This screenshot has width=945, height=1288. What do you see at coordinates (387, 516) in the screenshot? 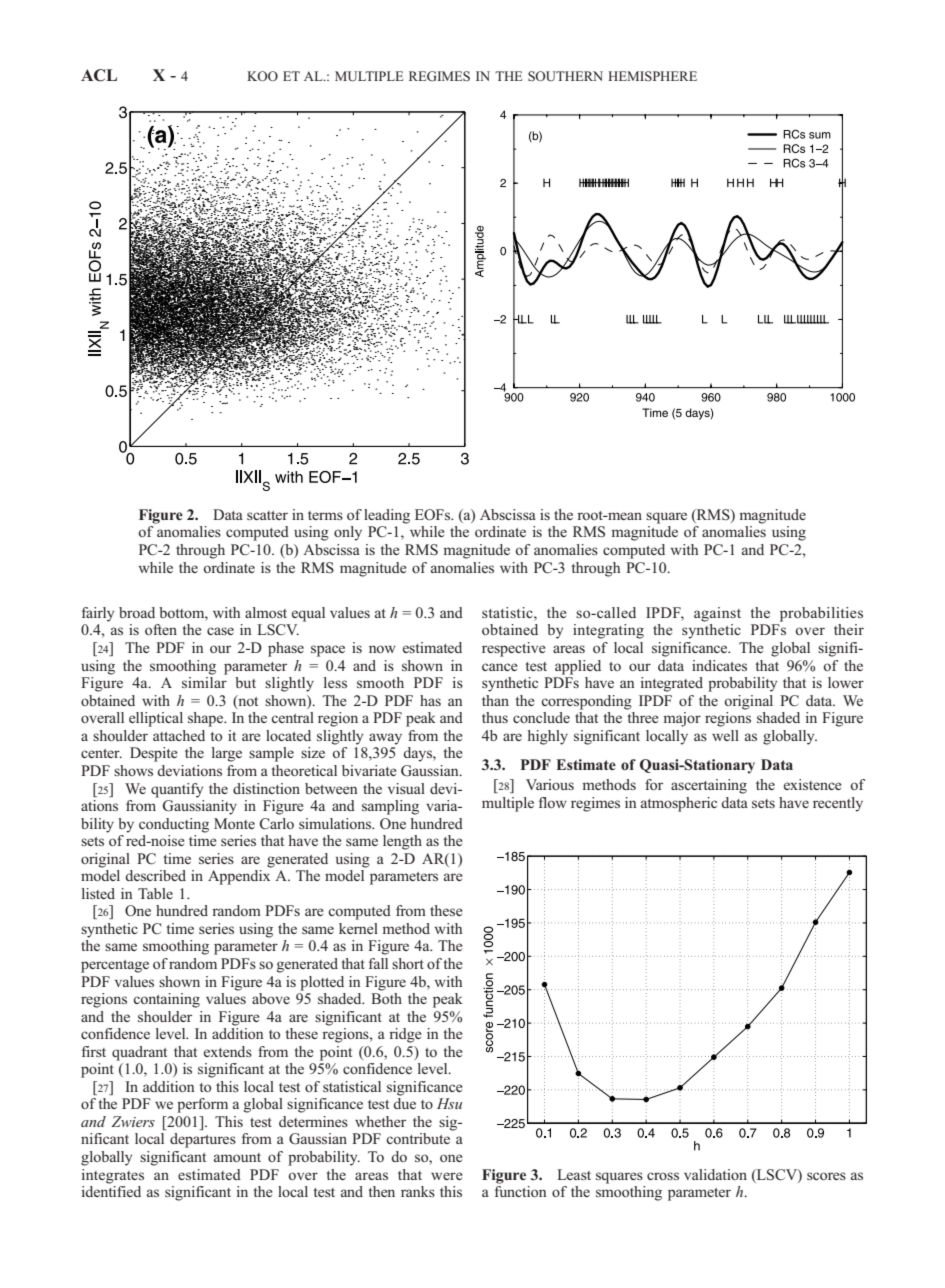
I see `leading` at bounding box center [387, 516].
